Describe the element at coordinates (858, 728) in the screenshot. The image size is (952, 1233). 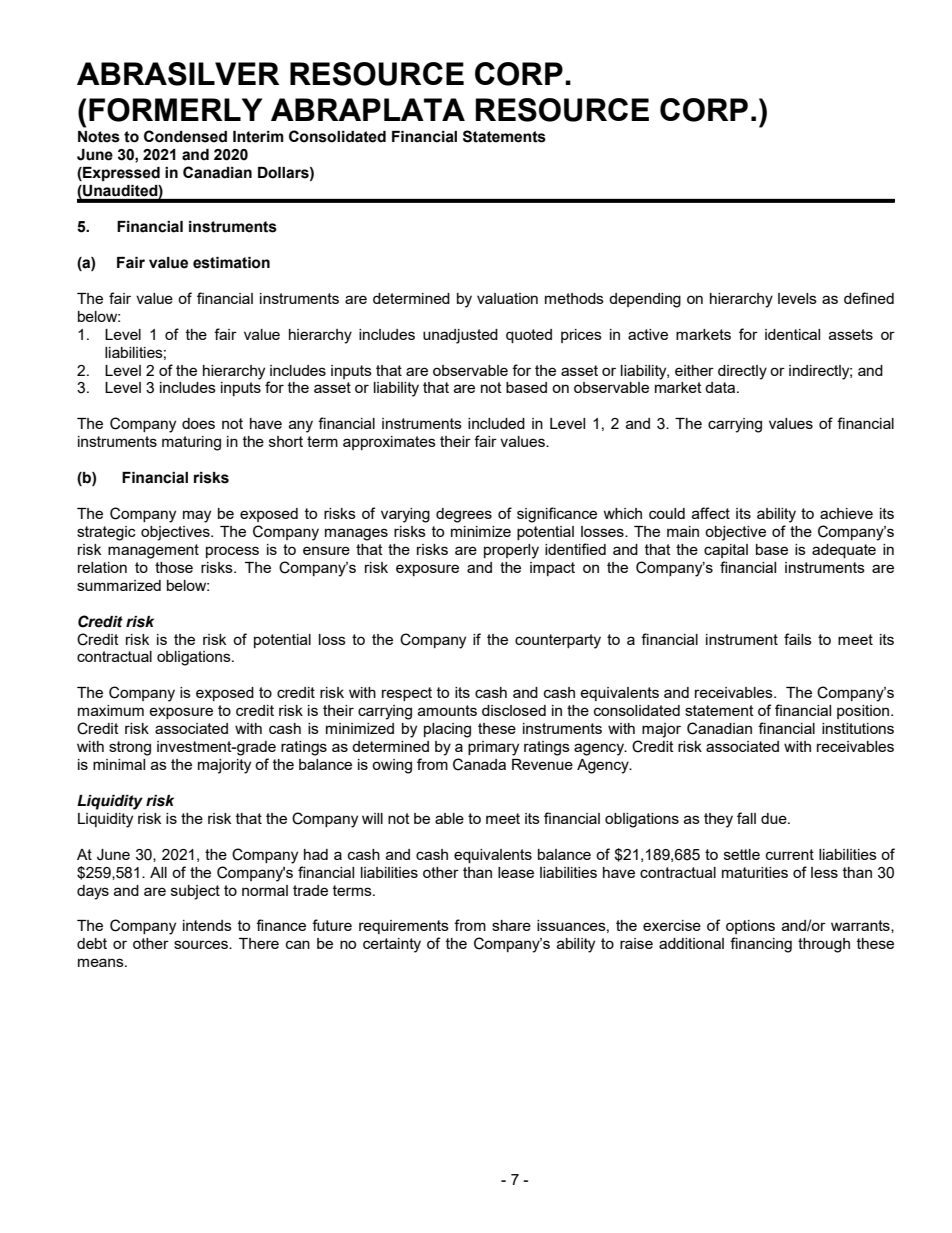
I see `institutions` at that location.
